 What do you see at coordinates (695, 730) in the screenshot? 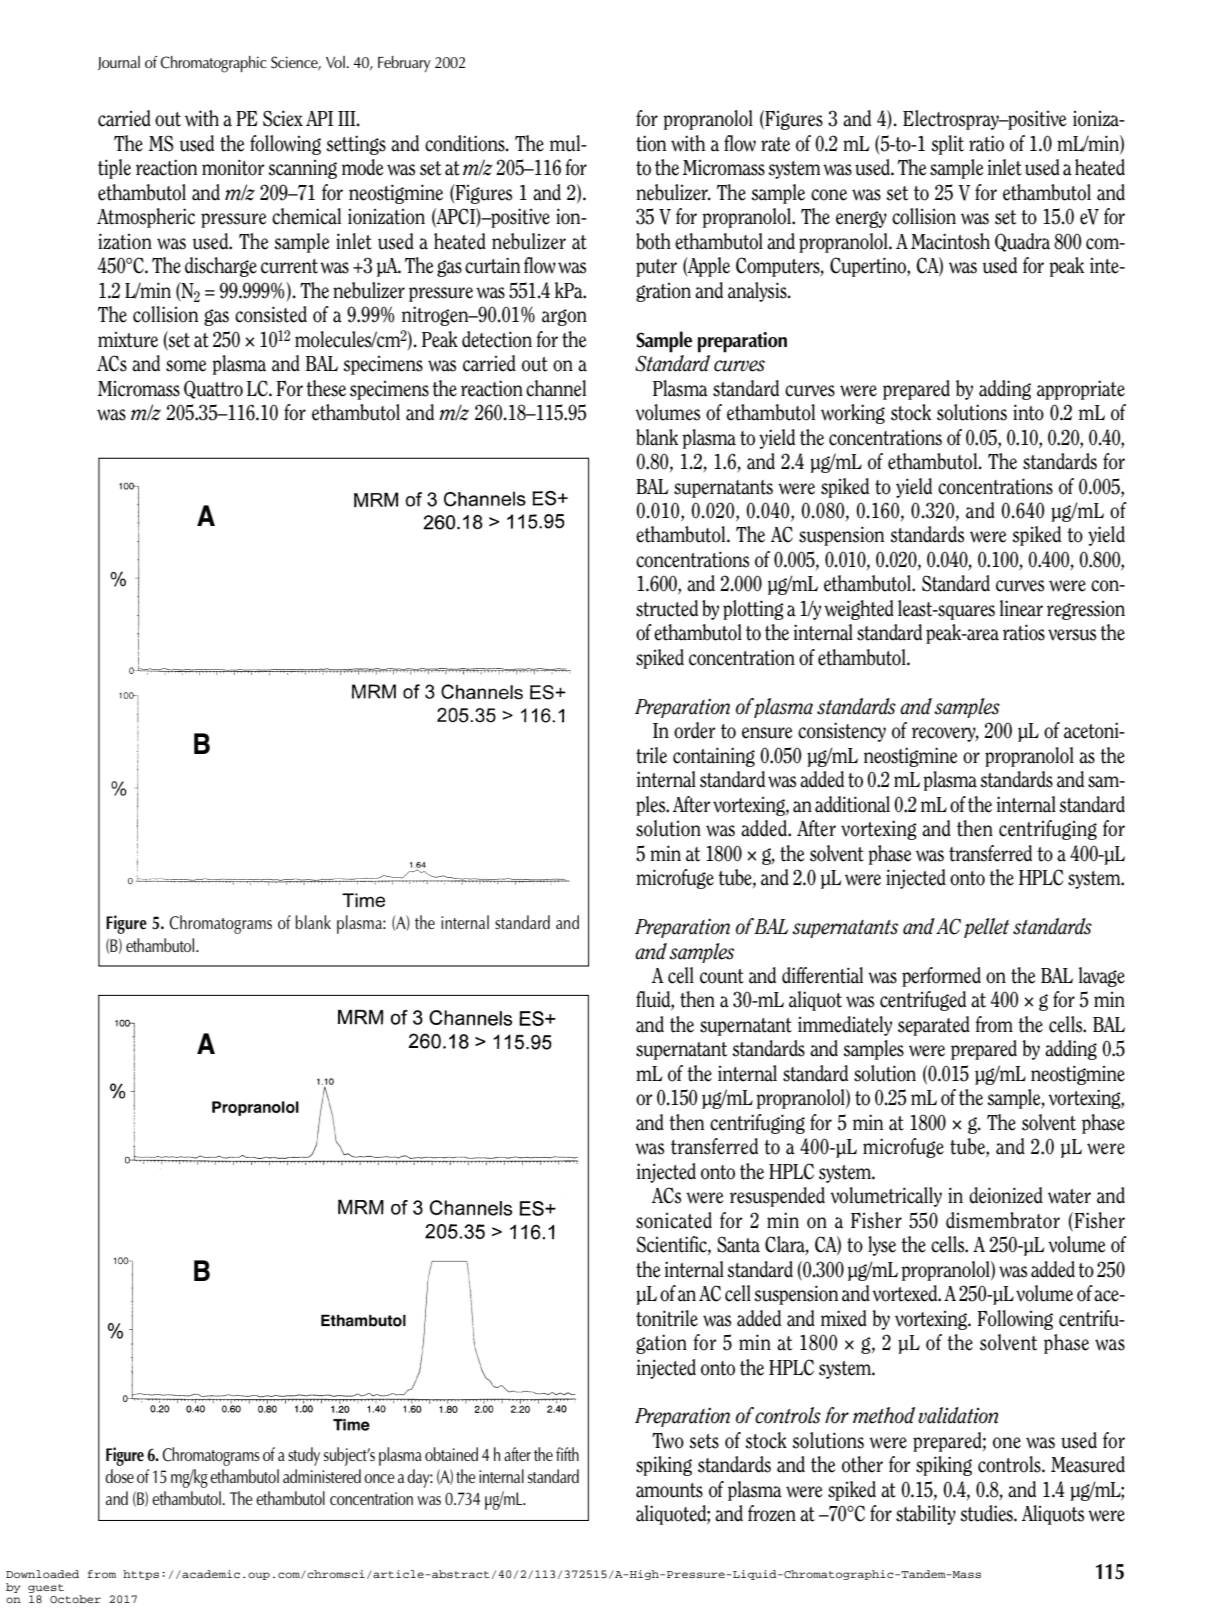
I see `order` at bounding box center [695, 730].
